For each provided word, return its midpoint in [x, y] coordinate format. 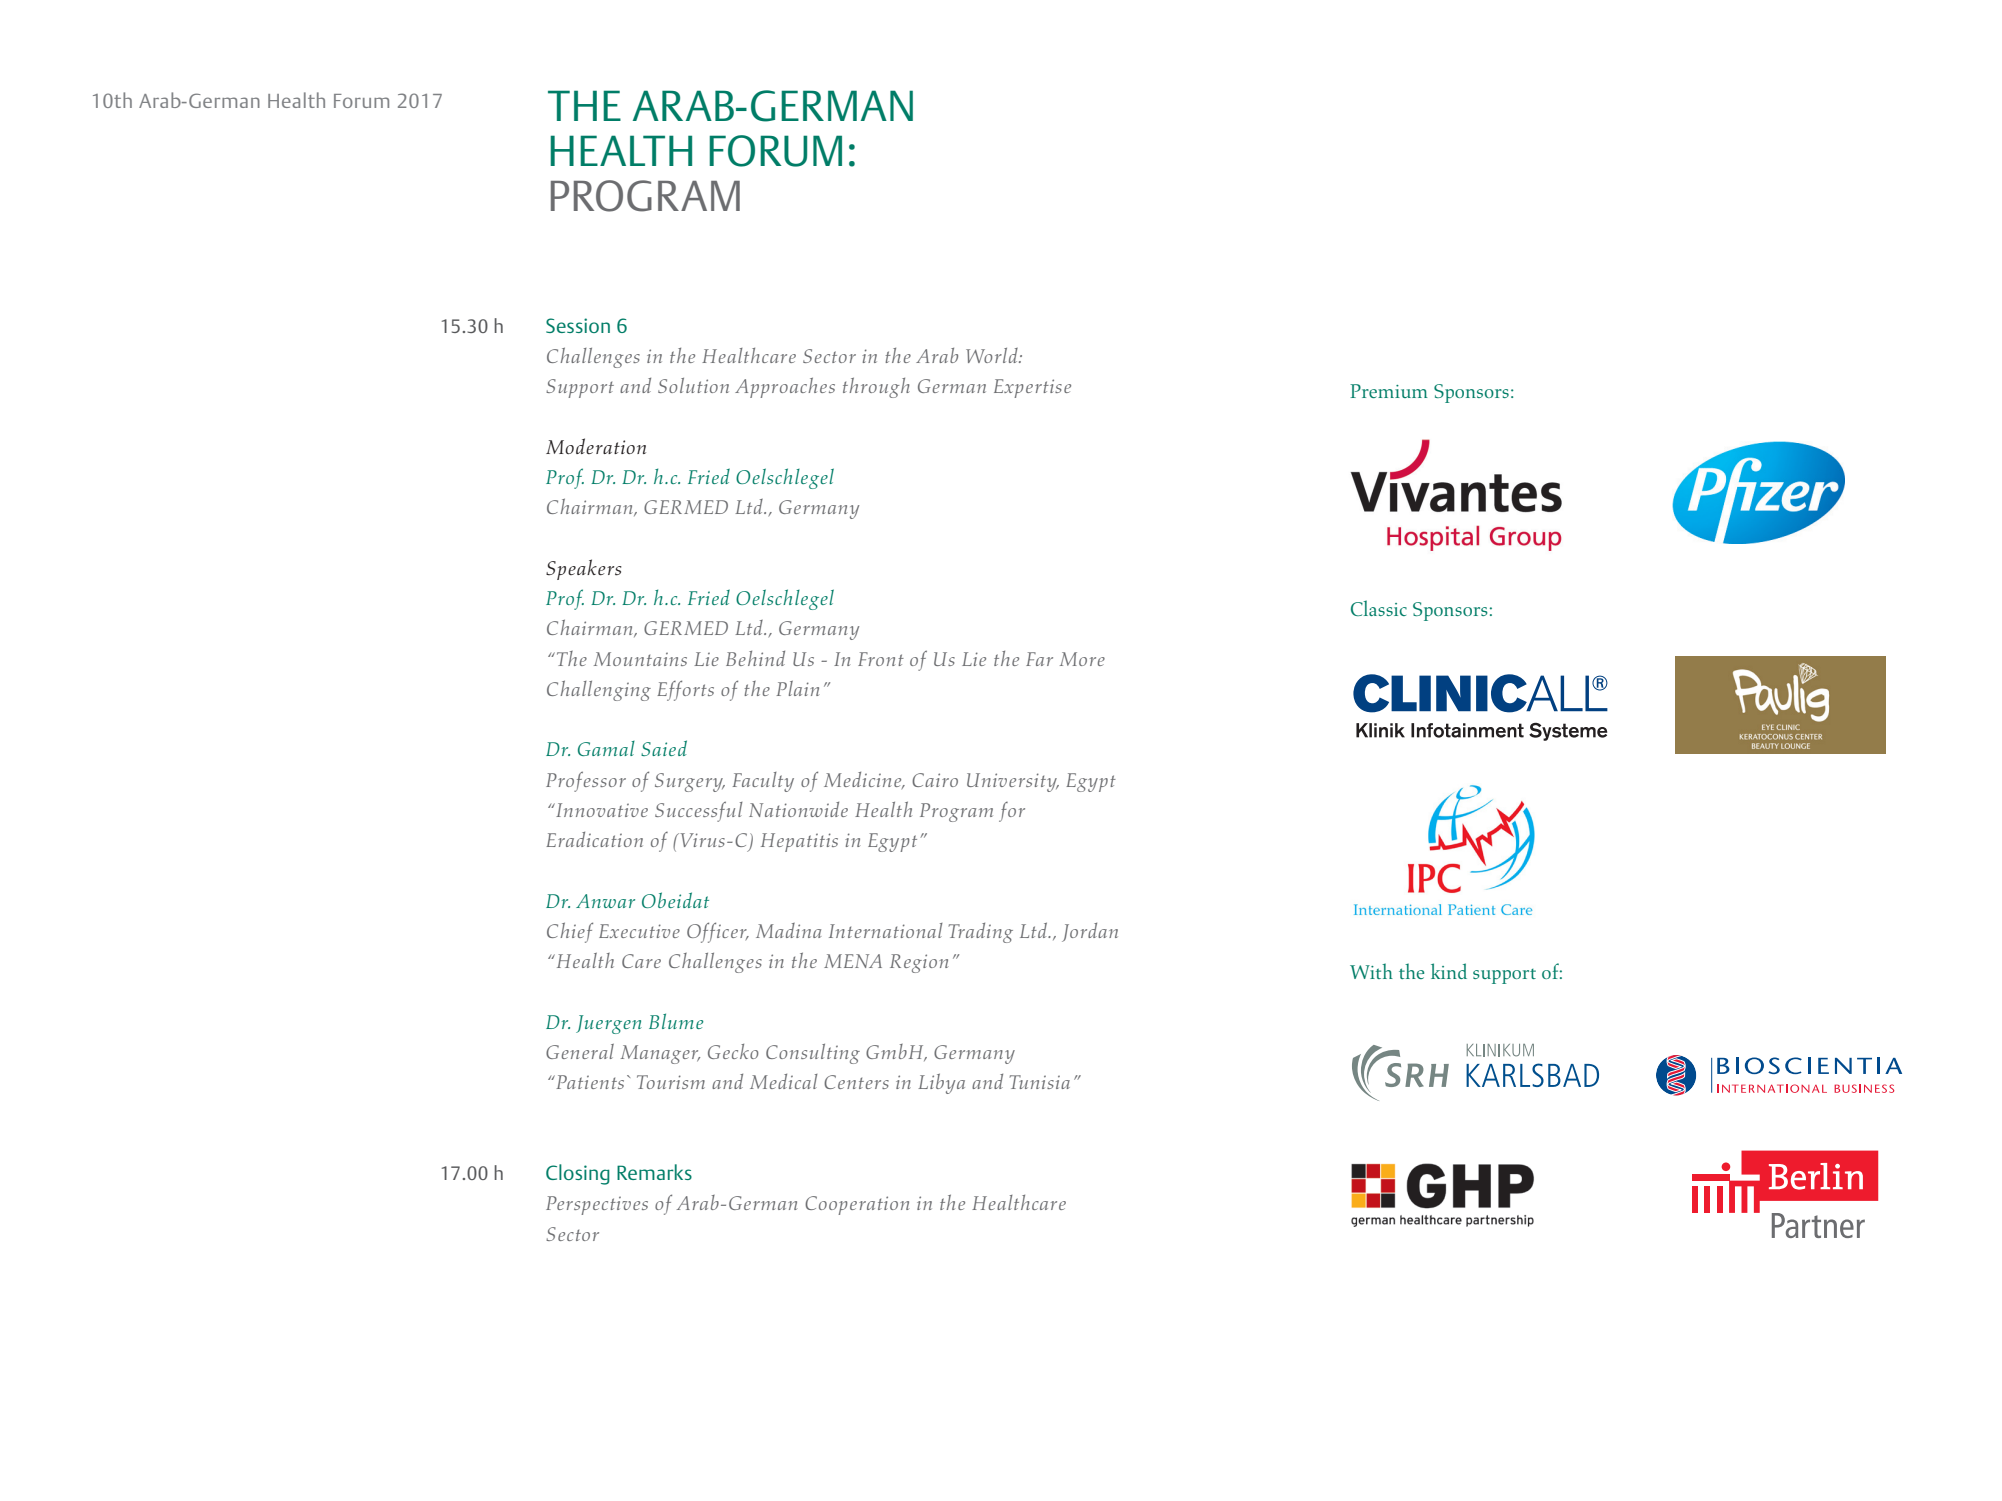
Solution [693, 385]
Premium [1389, 391]
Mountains [640, 659]
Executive [639, 931]
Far [1039, 659]
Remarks [654, 1172]
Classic [1379, 608]
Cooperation [857, 1205]
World [993, 355]
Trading [981, 933]
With [1371, 971]
